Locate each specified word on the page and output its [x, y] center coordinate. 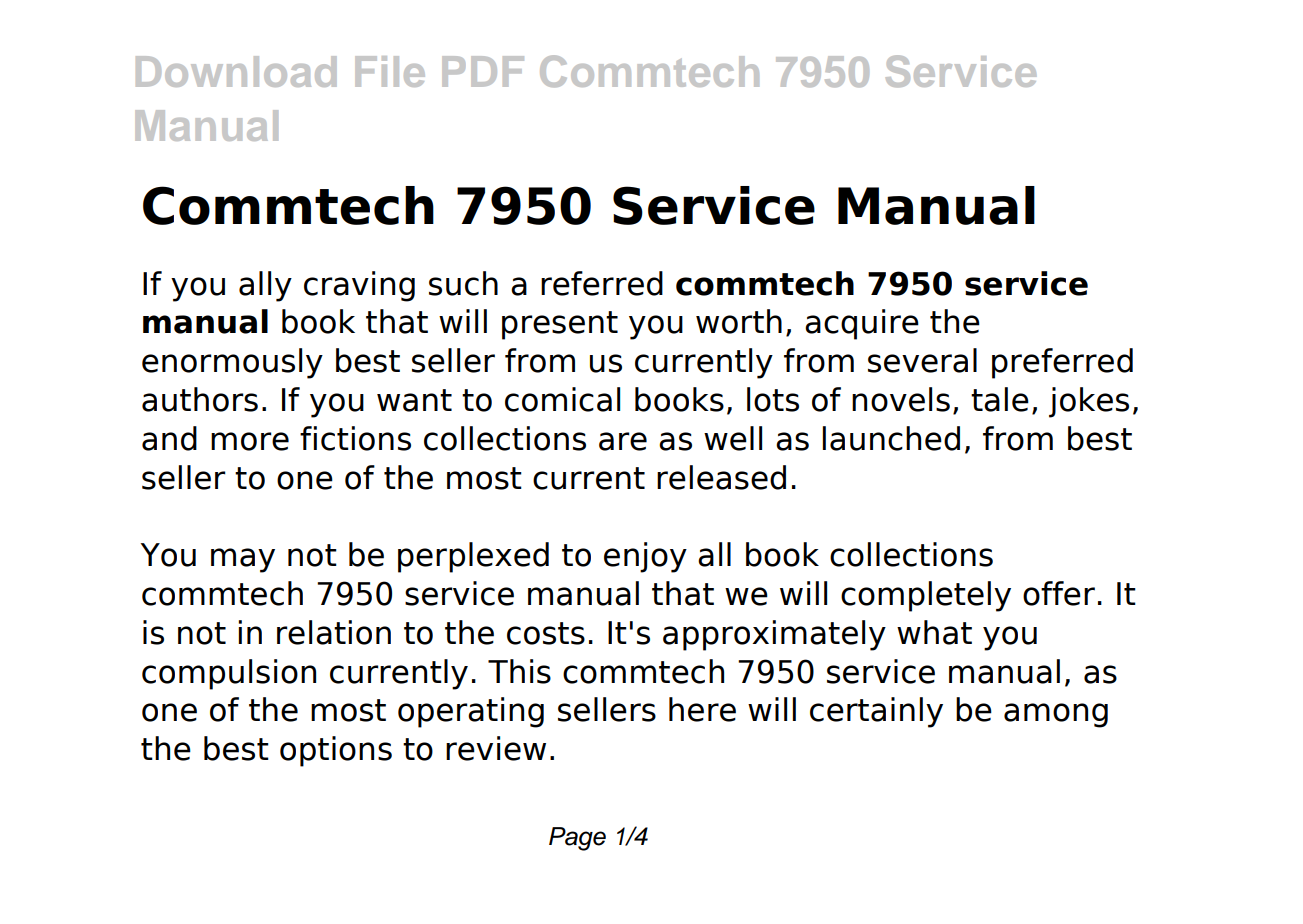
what [934, 632]
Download [236, 71]
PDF [483, 71]
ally [265, 286]
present [560, 325]
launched [891, 438]
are [623, 441]
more [250, 441]
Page [577, 839]
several [922, 360]
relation [334, 632]
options [336, 751]
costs [546, 633]
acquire [862, 324]
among [1056, 715]
